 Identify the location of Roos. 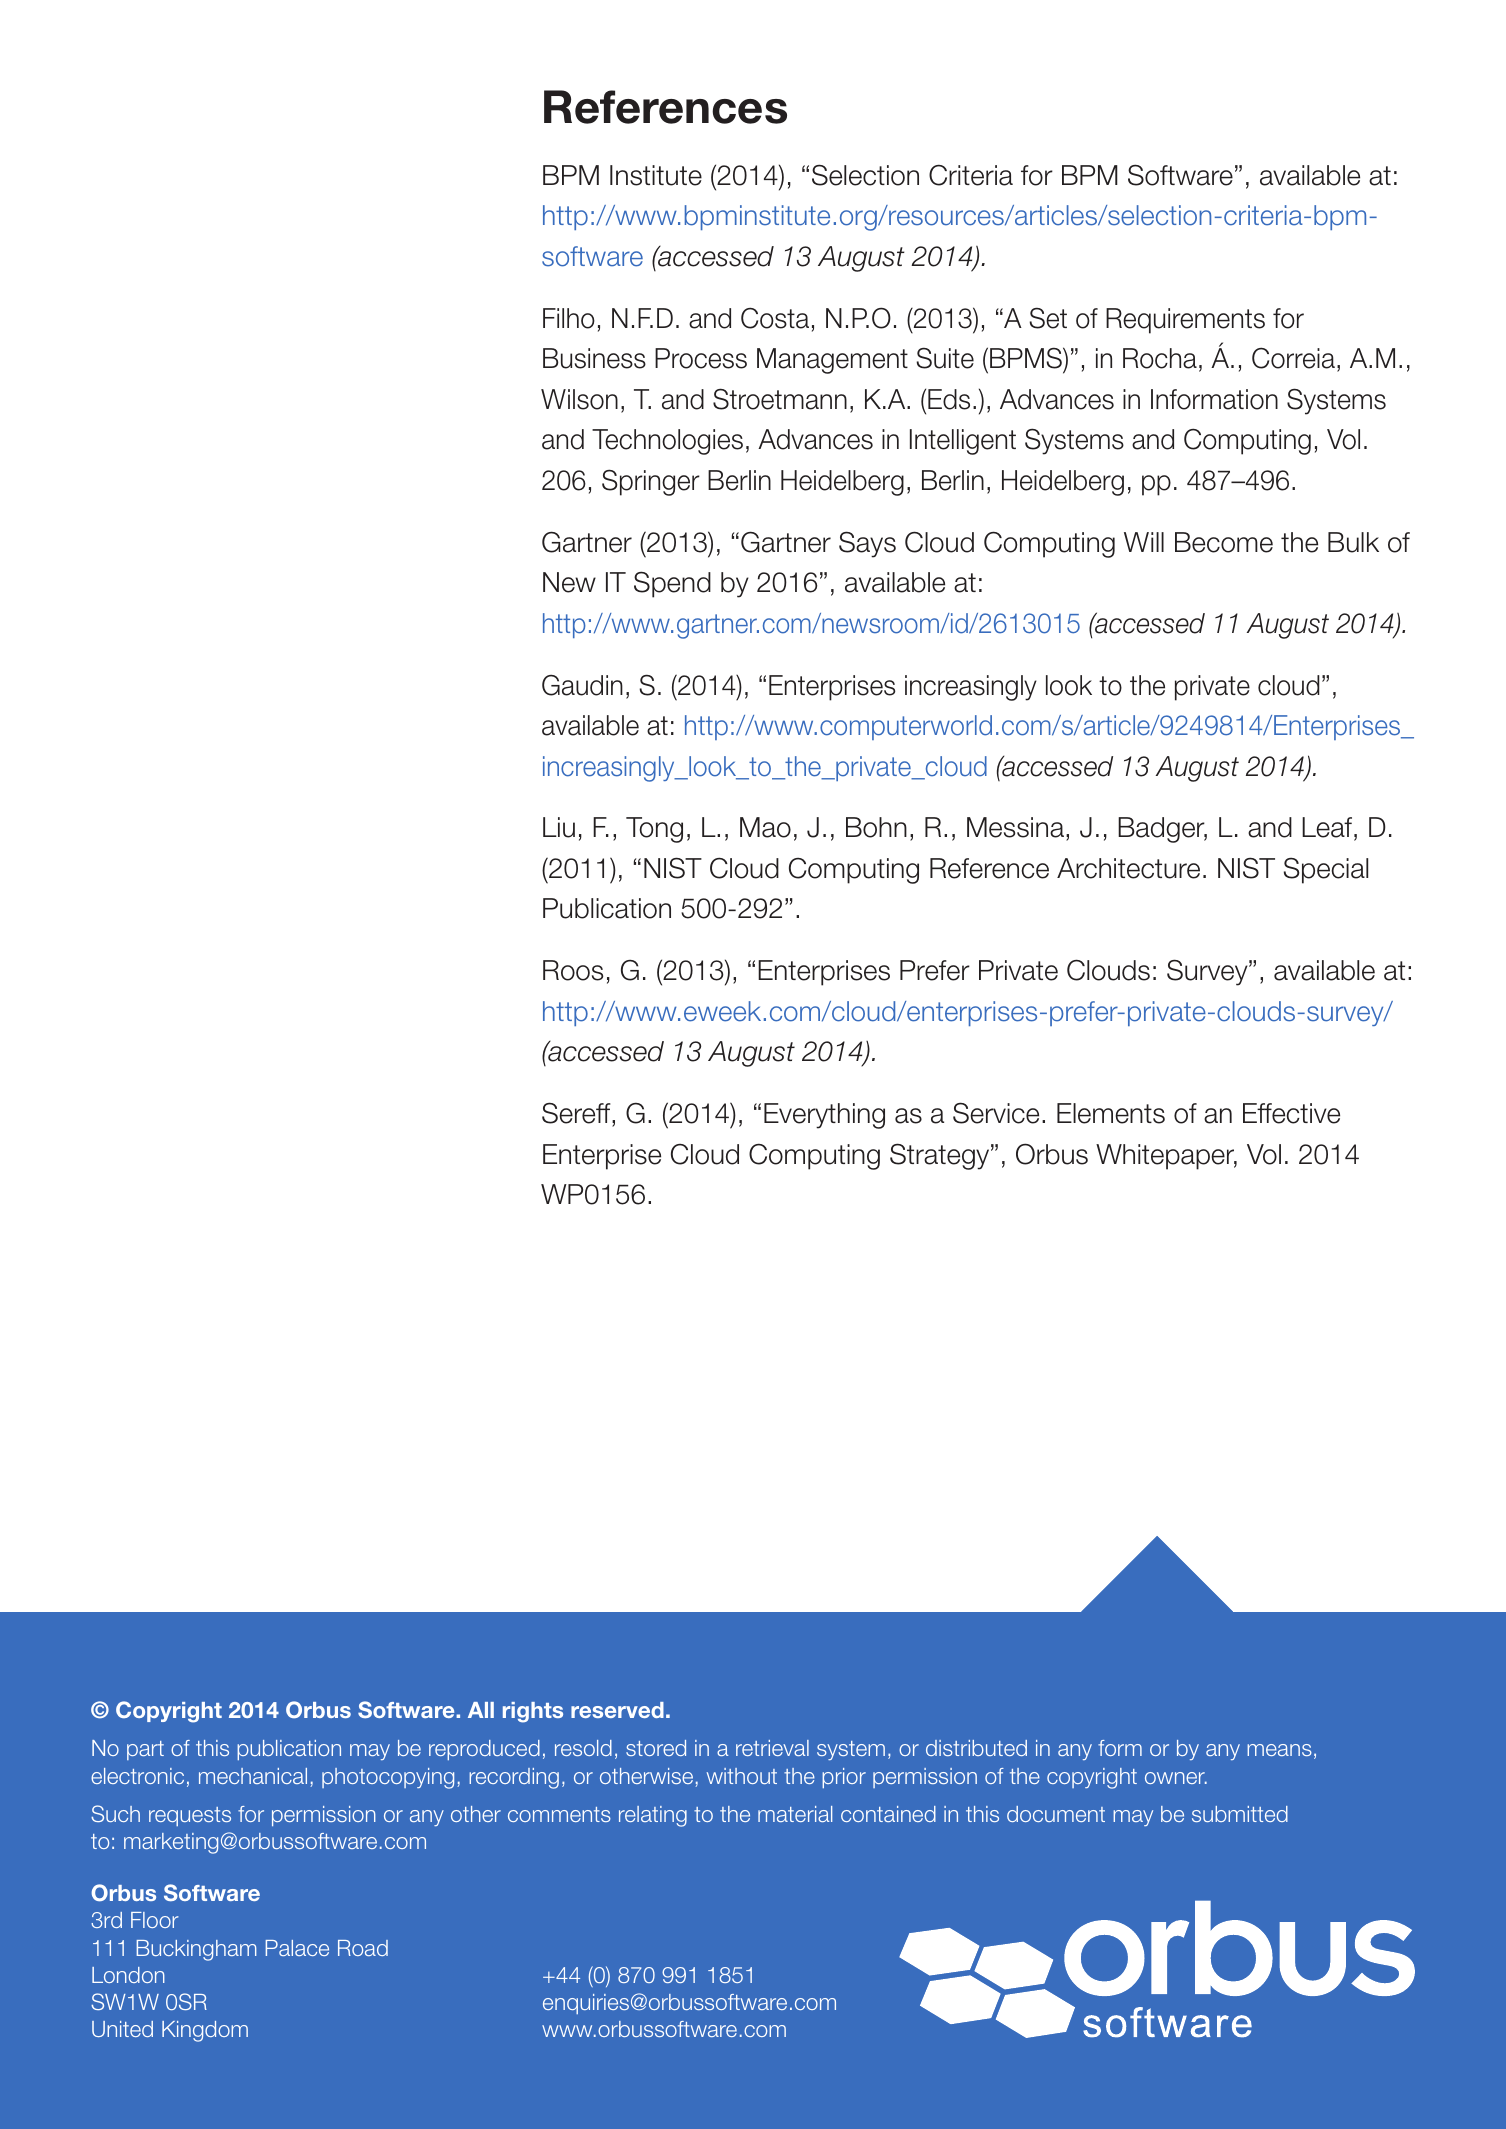
(573, 970).
